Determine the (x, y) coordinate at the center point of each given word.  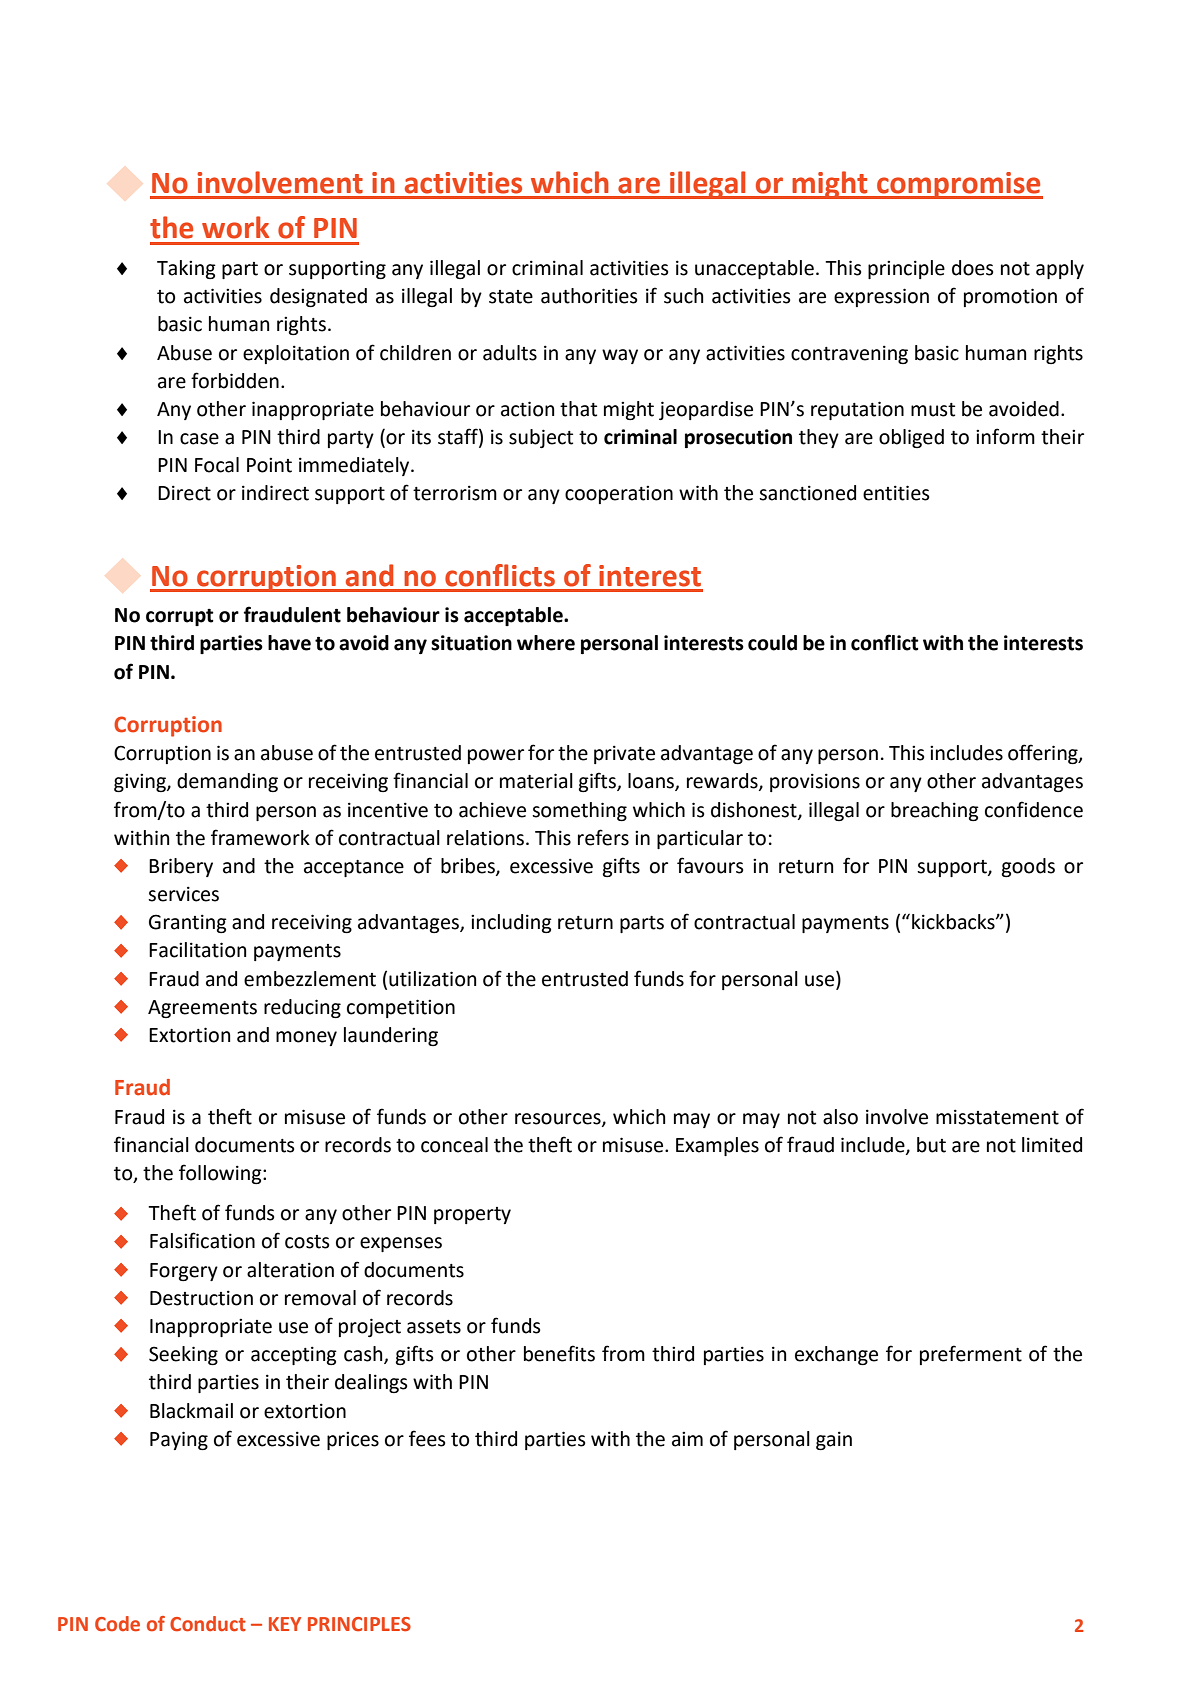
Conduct (208, 1624)
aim (687, 1439)
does (973, 268)
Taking (186, 269)
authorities (589, 296)
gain (834, 1440)
